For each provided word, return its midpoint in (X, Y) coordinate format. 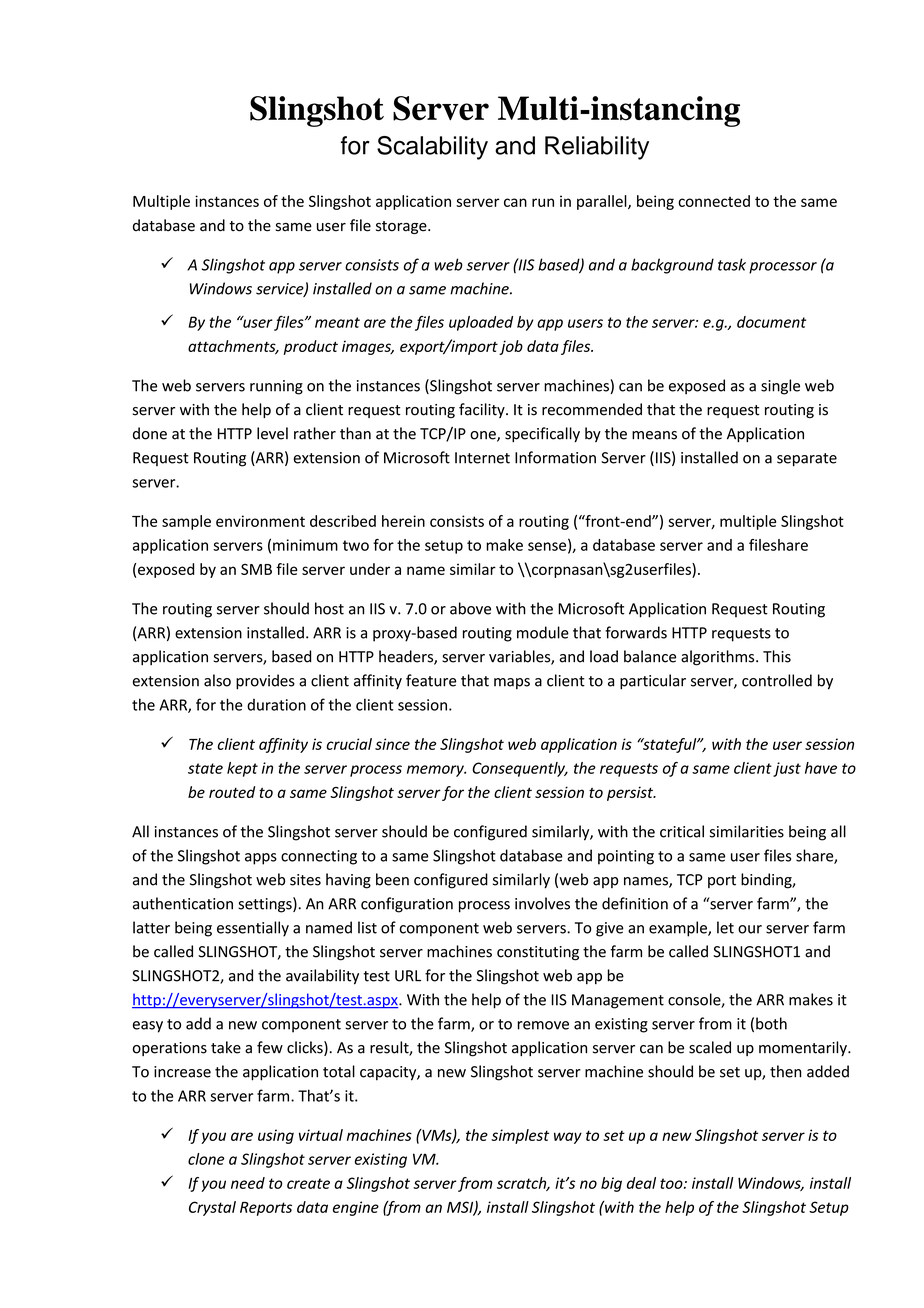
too (672, 1183)
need (248, 1183)
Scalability (432, 148)
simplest (520, 1136)
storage (402, 227)
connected (714, 201)
